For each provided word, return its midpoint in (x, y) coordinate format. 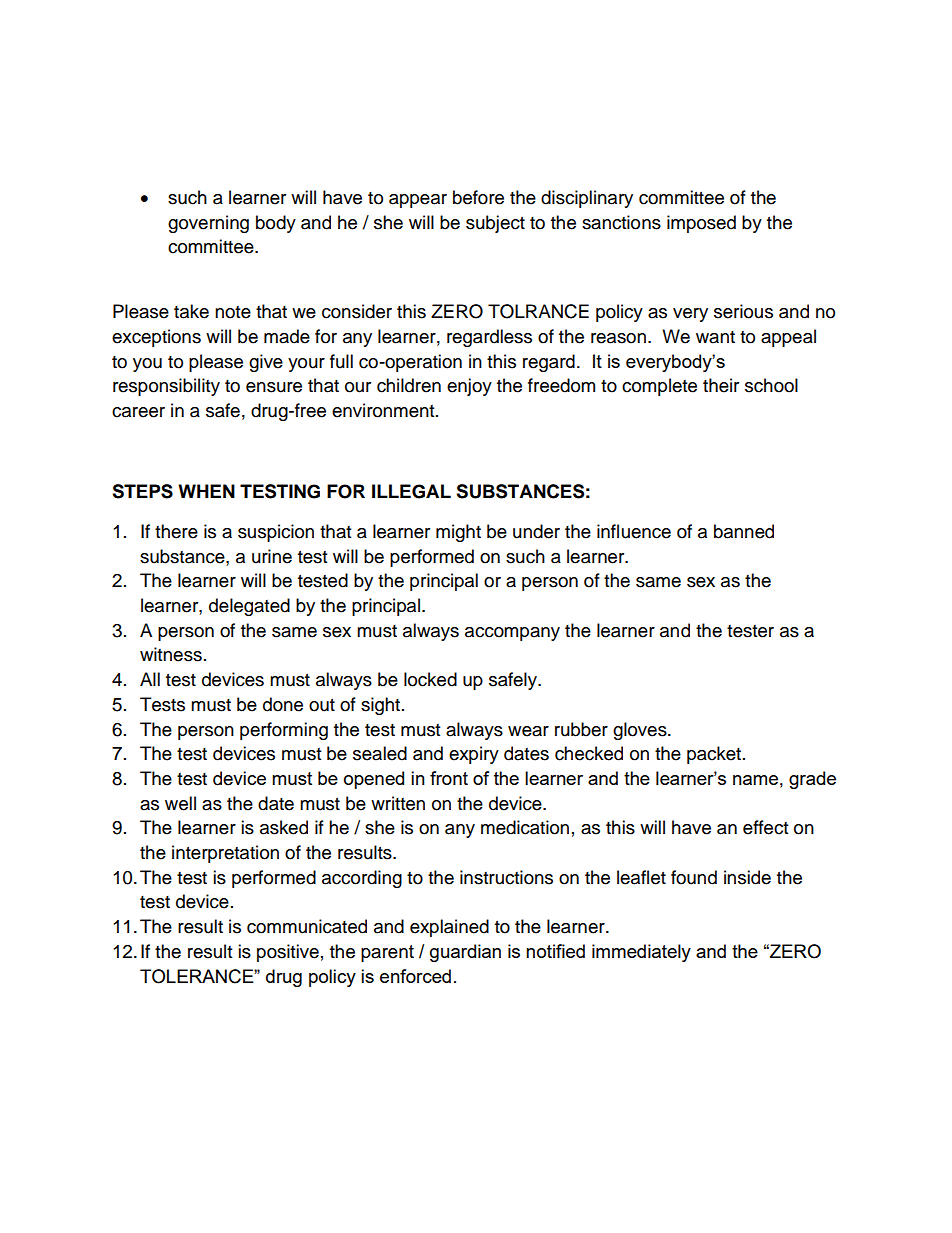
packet (715, 755)
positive (288, 953)
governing (208, 224)
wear (528, 731)
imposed (701, 224)
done (283, 704)
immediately (641, 953)
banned (744, 531)
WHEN (206, 491)
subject (495, 224)
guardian (465, 953)
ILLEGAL (411, 491)
